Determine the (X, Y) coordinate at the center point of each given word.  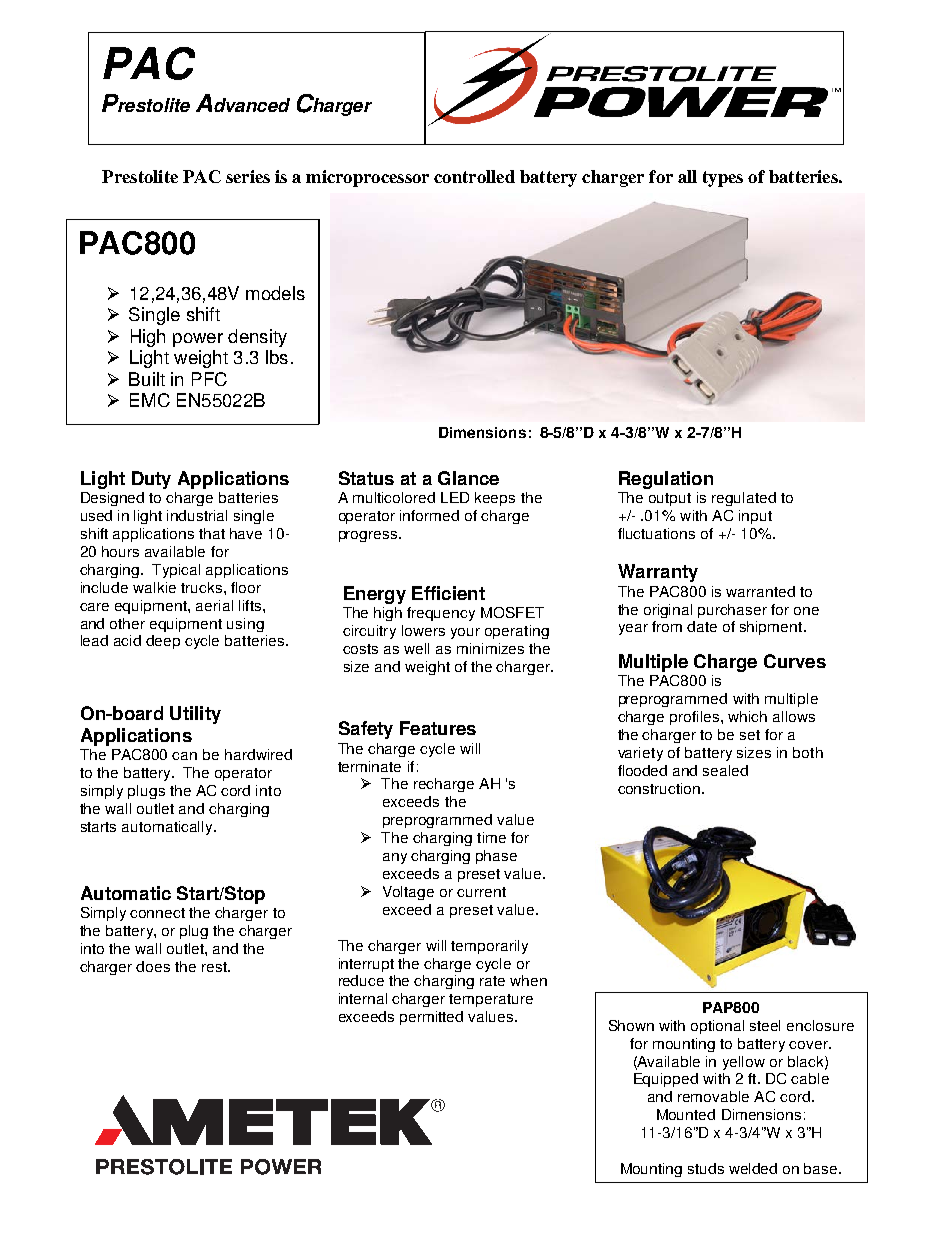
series (248, 176)
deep (163, 642)
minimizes (490, 648)
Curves (795, 661)
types (723, 179)
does (153, 966)
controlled (474, 176)
